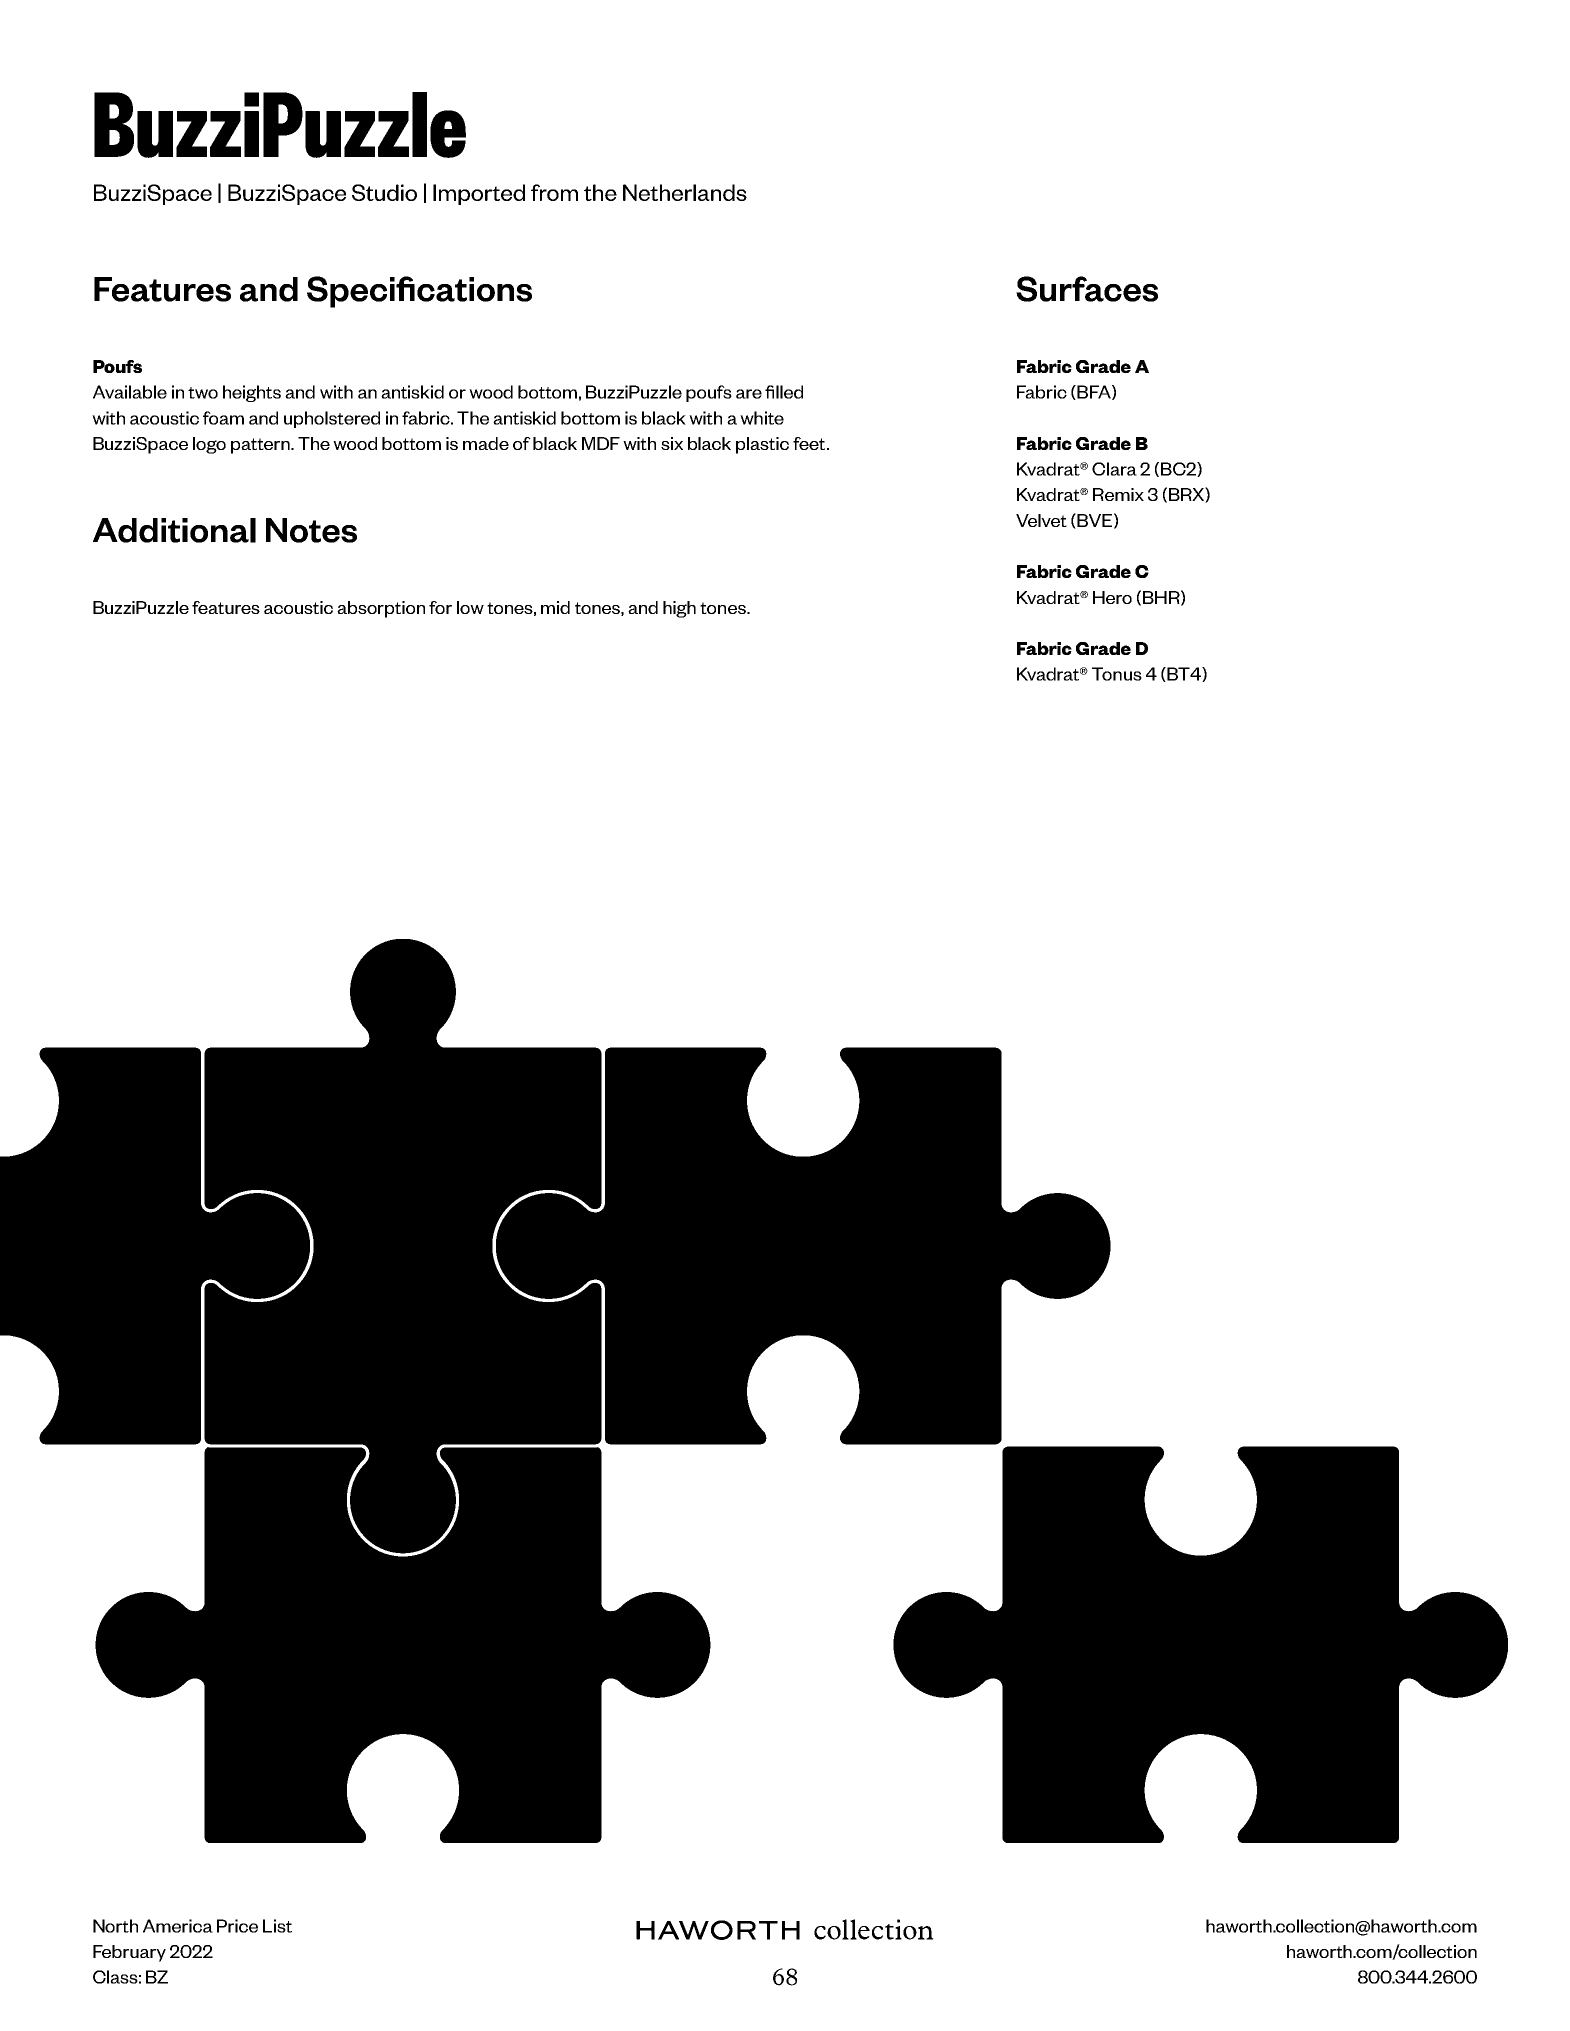 The height and width of the image is (2031, 1570). I want to click on Hero, so click(1112, 597).
